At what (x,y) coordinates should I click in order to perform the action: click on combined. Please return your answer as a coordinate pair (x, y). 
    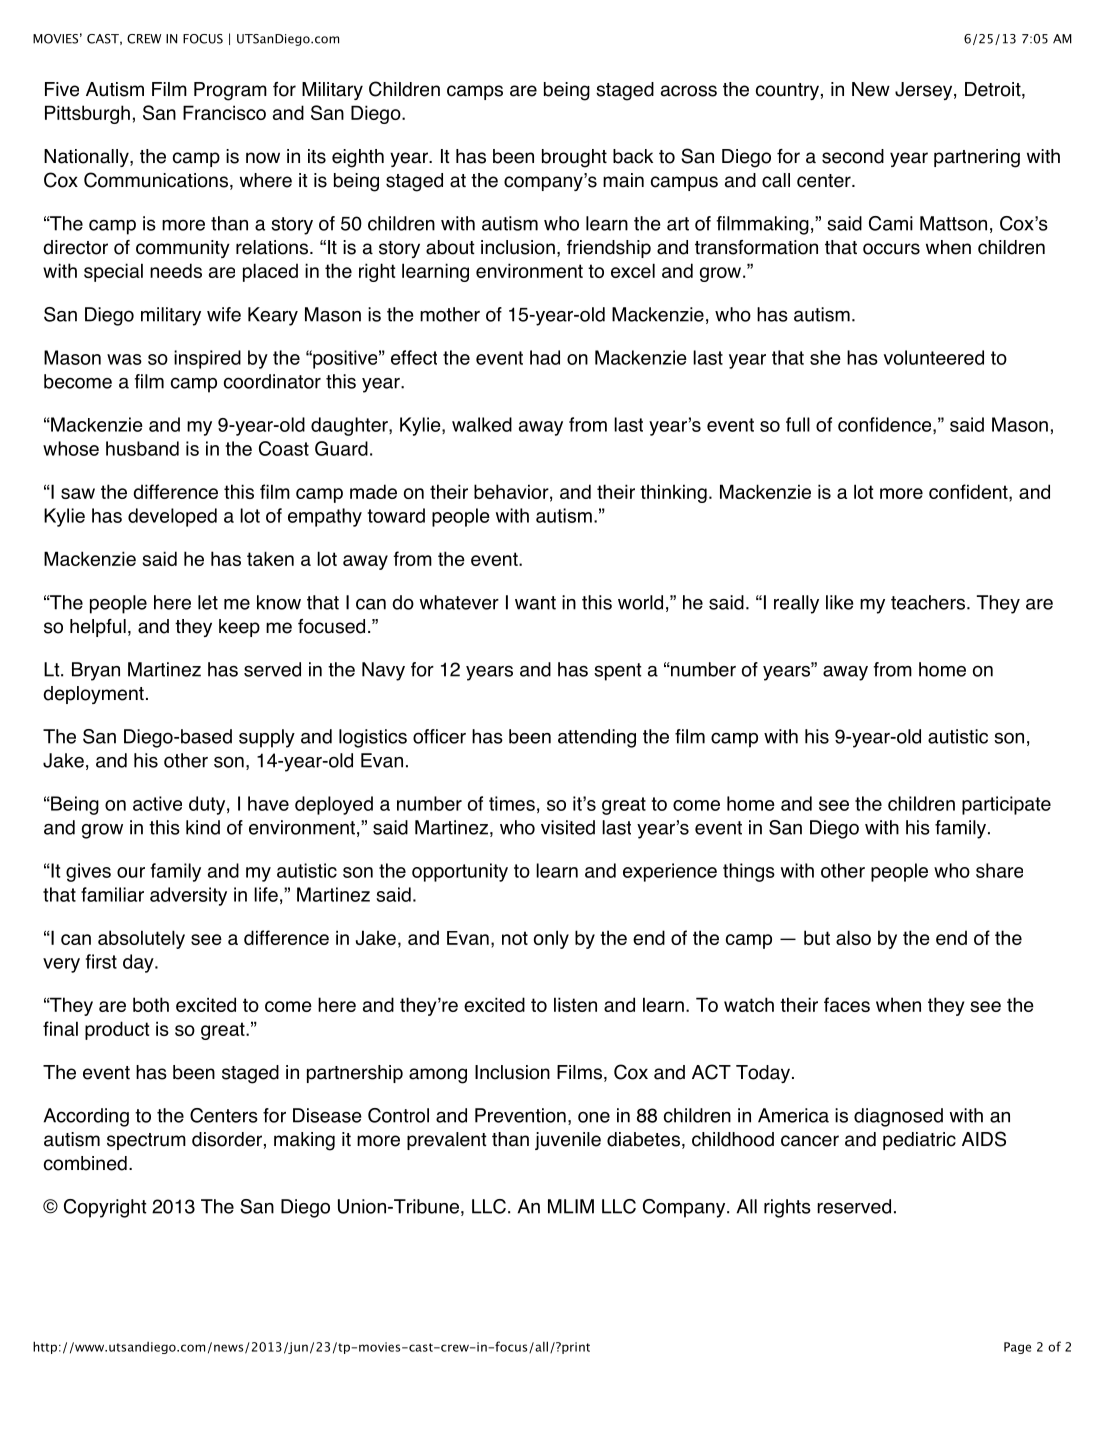
    Looking at the image, I should click on (85, 1163).
